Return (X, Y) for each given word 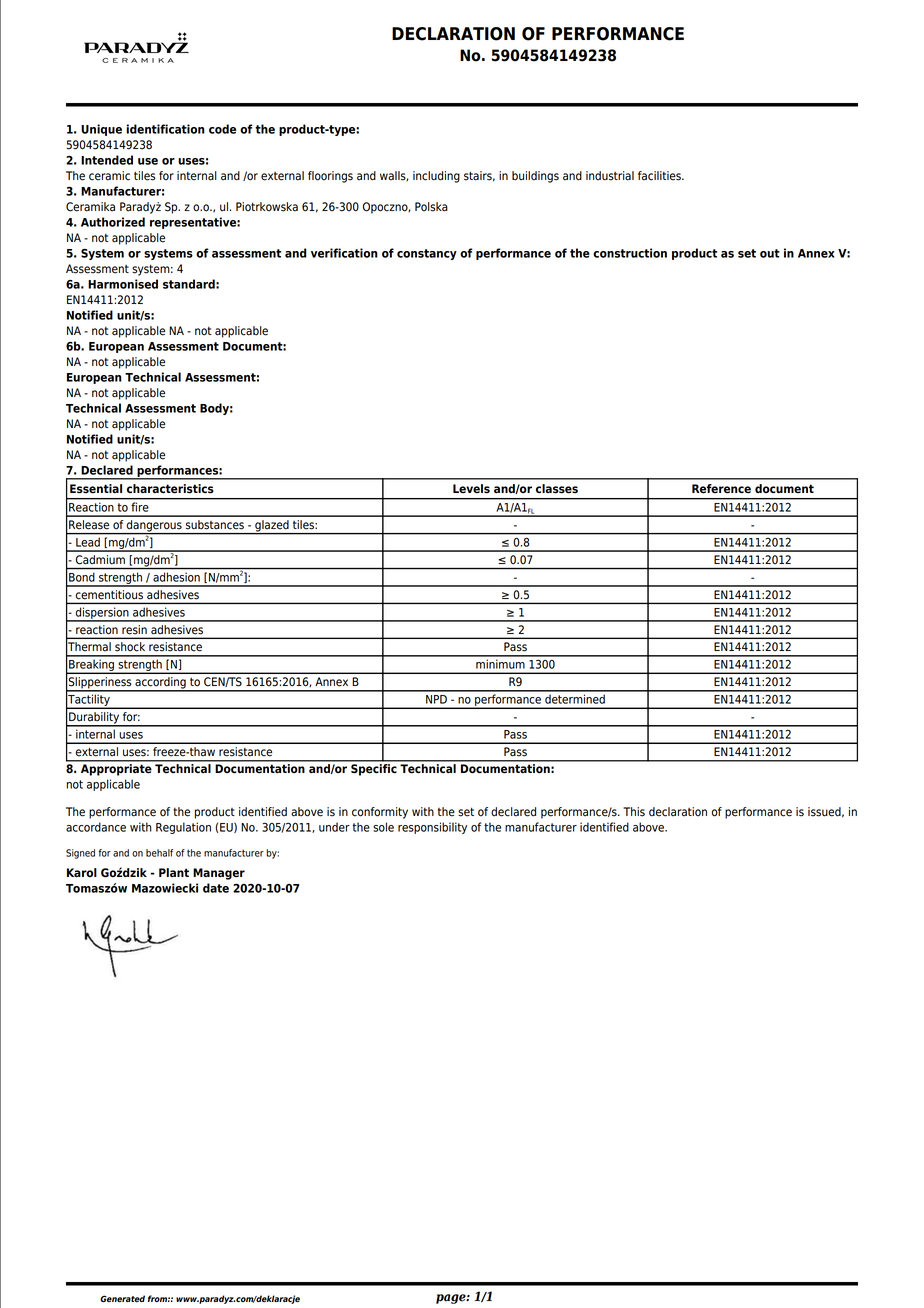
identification (166, 129)
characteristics (170, 489)
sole (383, 827)
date (216, 888)
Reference (721, 489)
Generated (122, 1298)
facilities (660, 176)
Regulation (183, 828)
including (436, 177)
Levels (471, 489)
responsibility (432, 828)
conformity (380, 813)
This (634, 812)
